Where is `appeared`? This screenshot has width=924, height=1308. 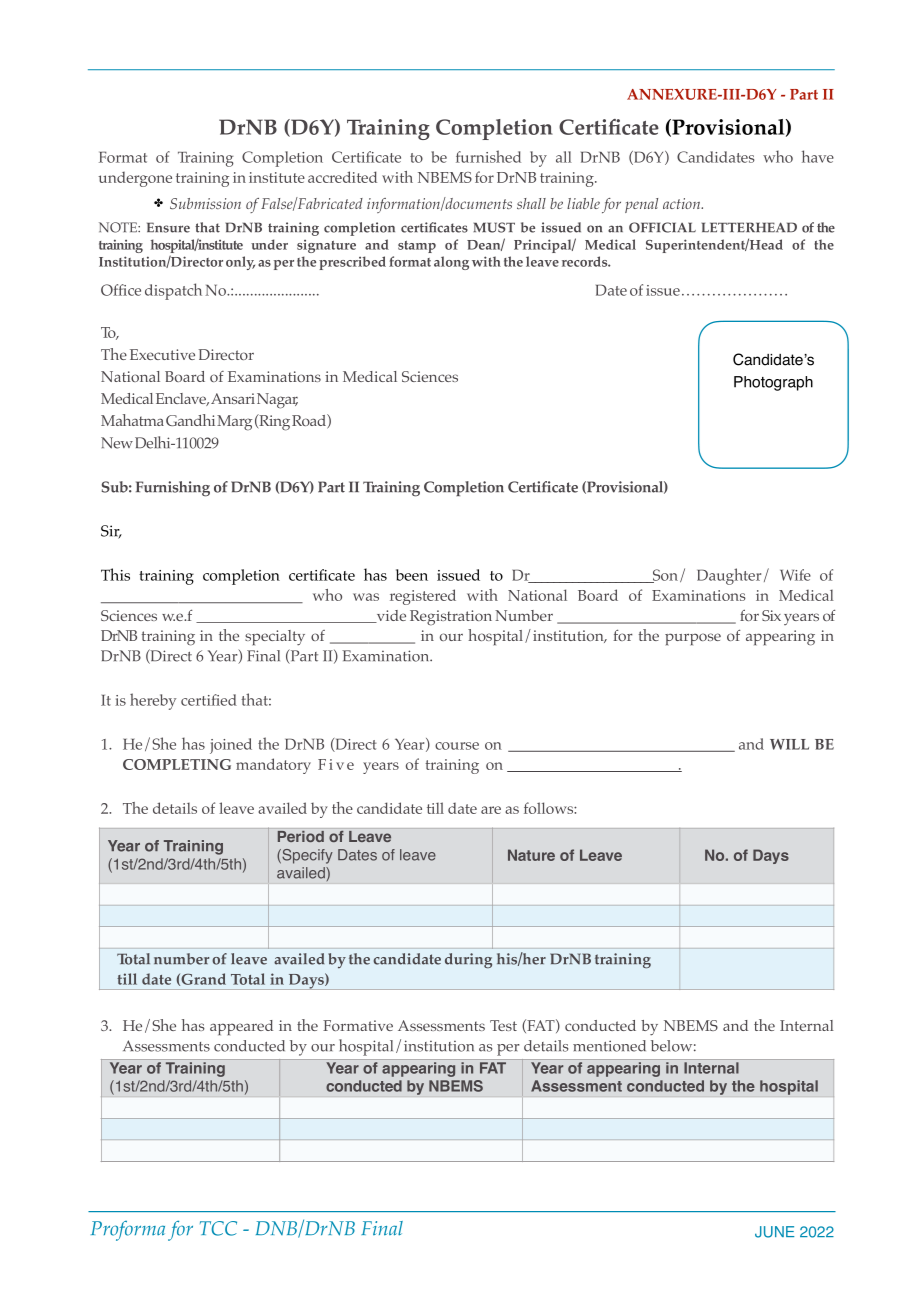
appeared is located at coordinates (241, 1027).
